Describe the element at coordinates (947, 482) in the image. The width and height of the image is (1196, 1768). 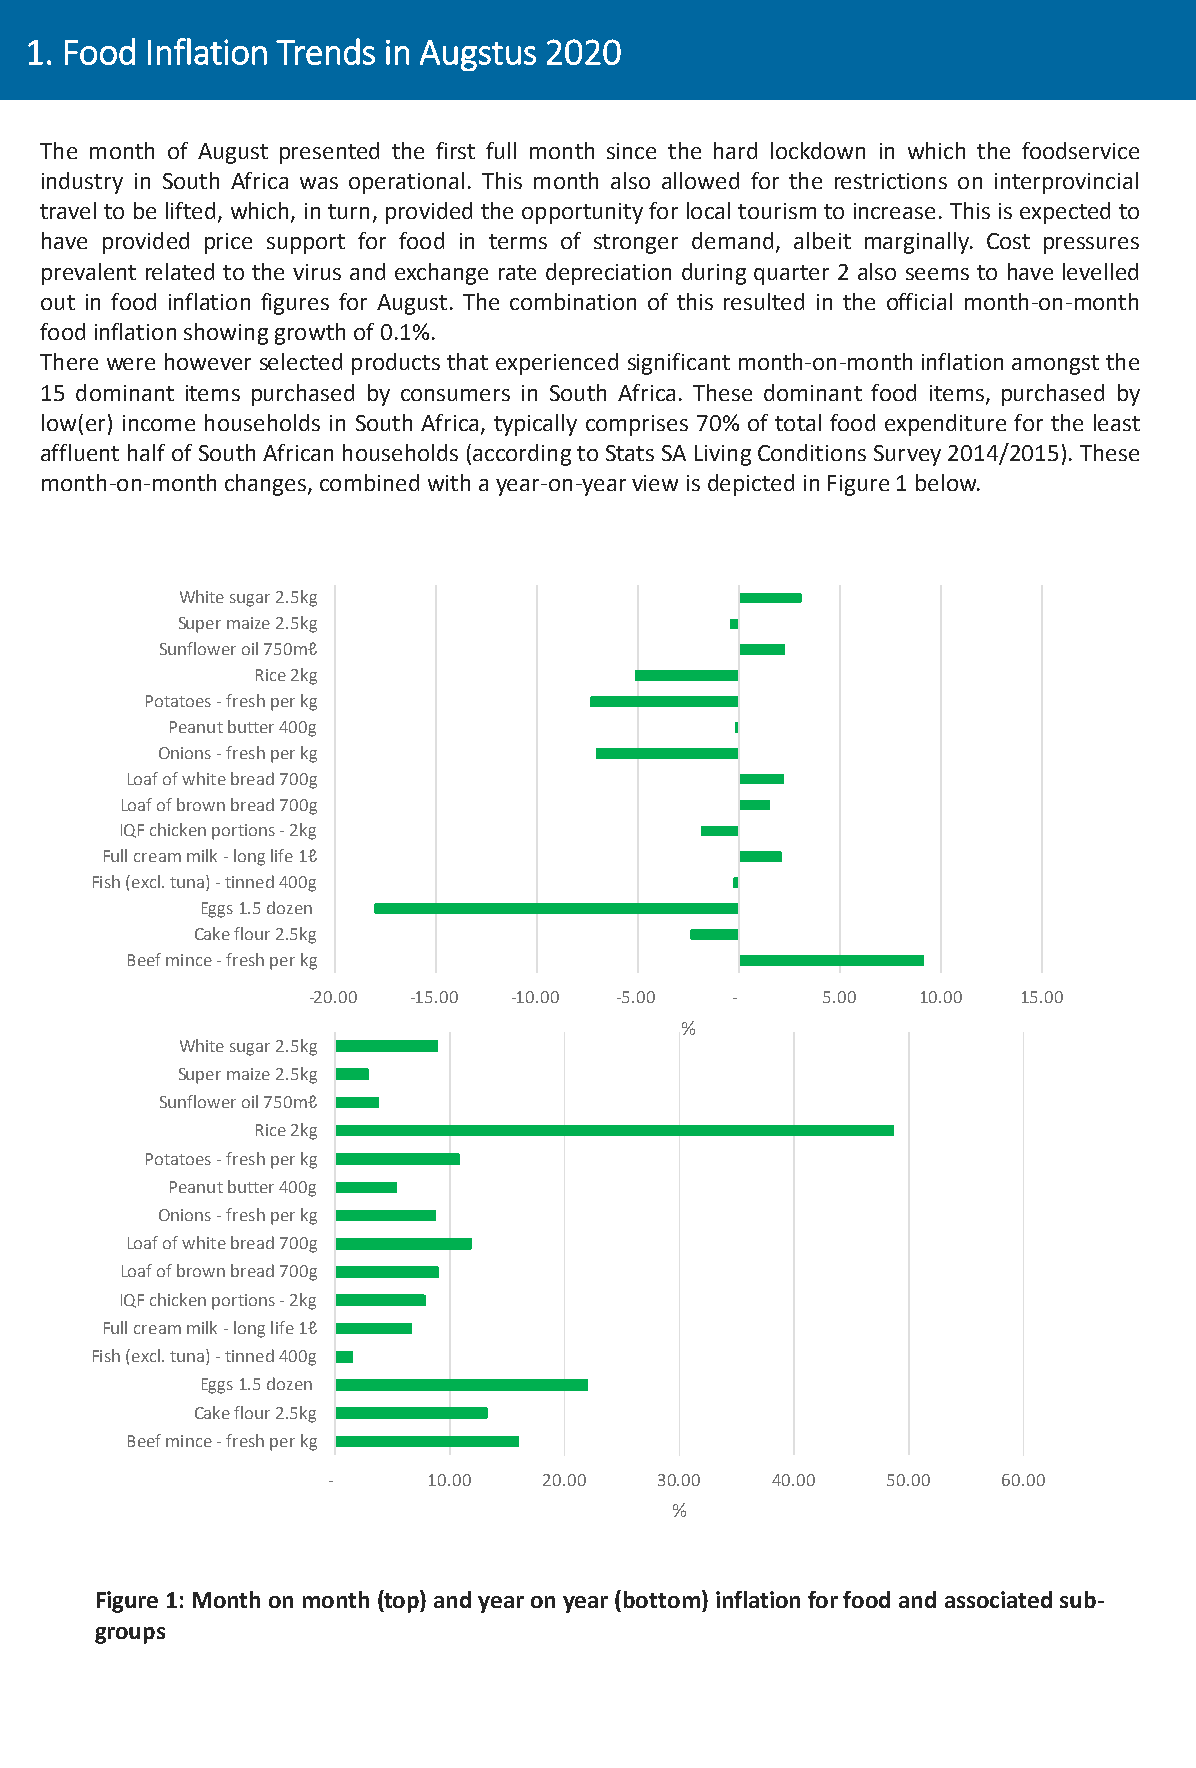
I see `below` at that location.
